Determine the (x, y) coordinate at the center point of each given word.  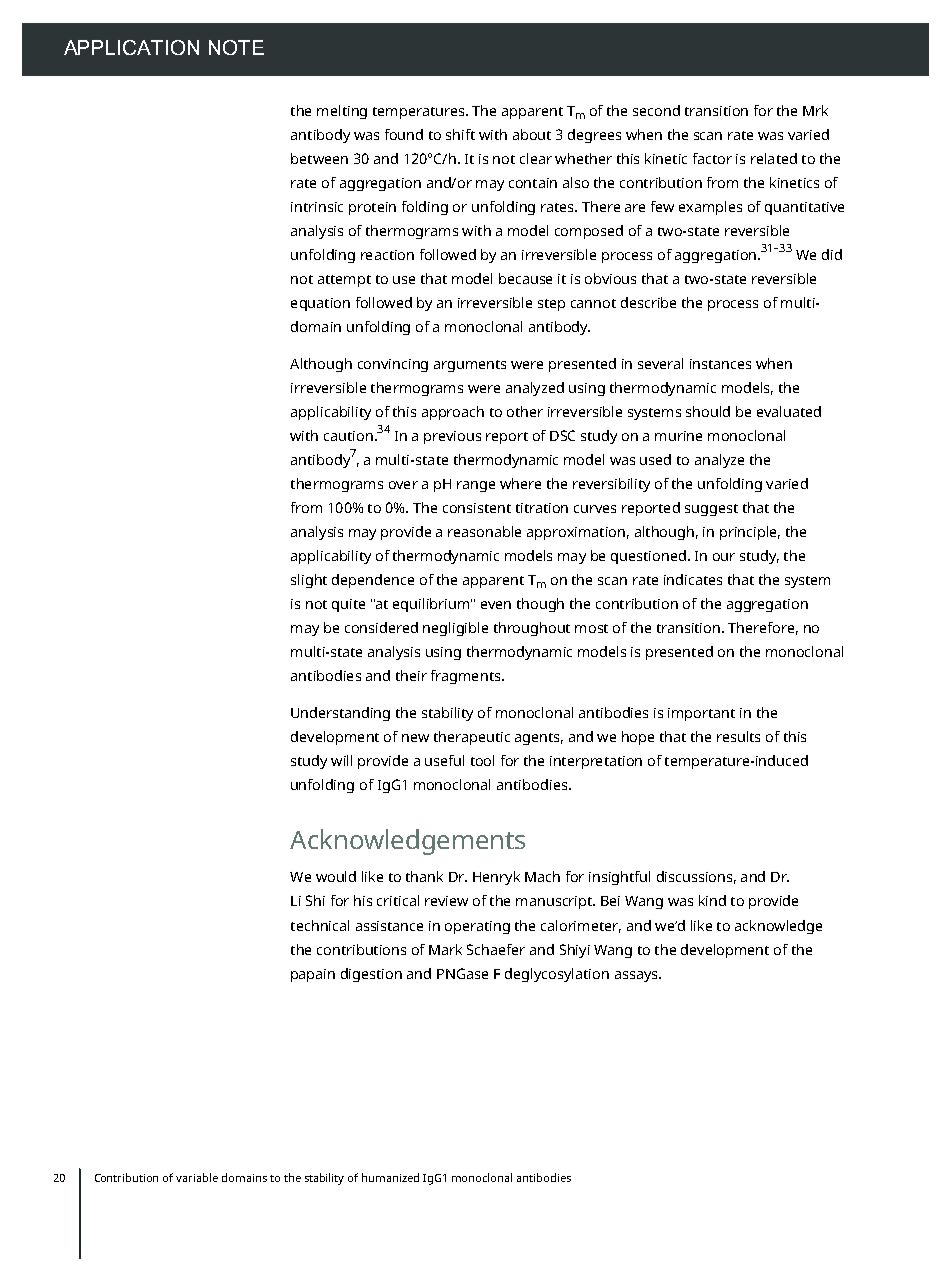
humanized (390, 1177)
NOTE (236, 47)
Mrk (815, 110)
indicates (693, 579)
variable (197, 1177)
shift (460, 134)
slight (309, 581)
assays (637, 976)
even (496, 605)
